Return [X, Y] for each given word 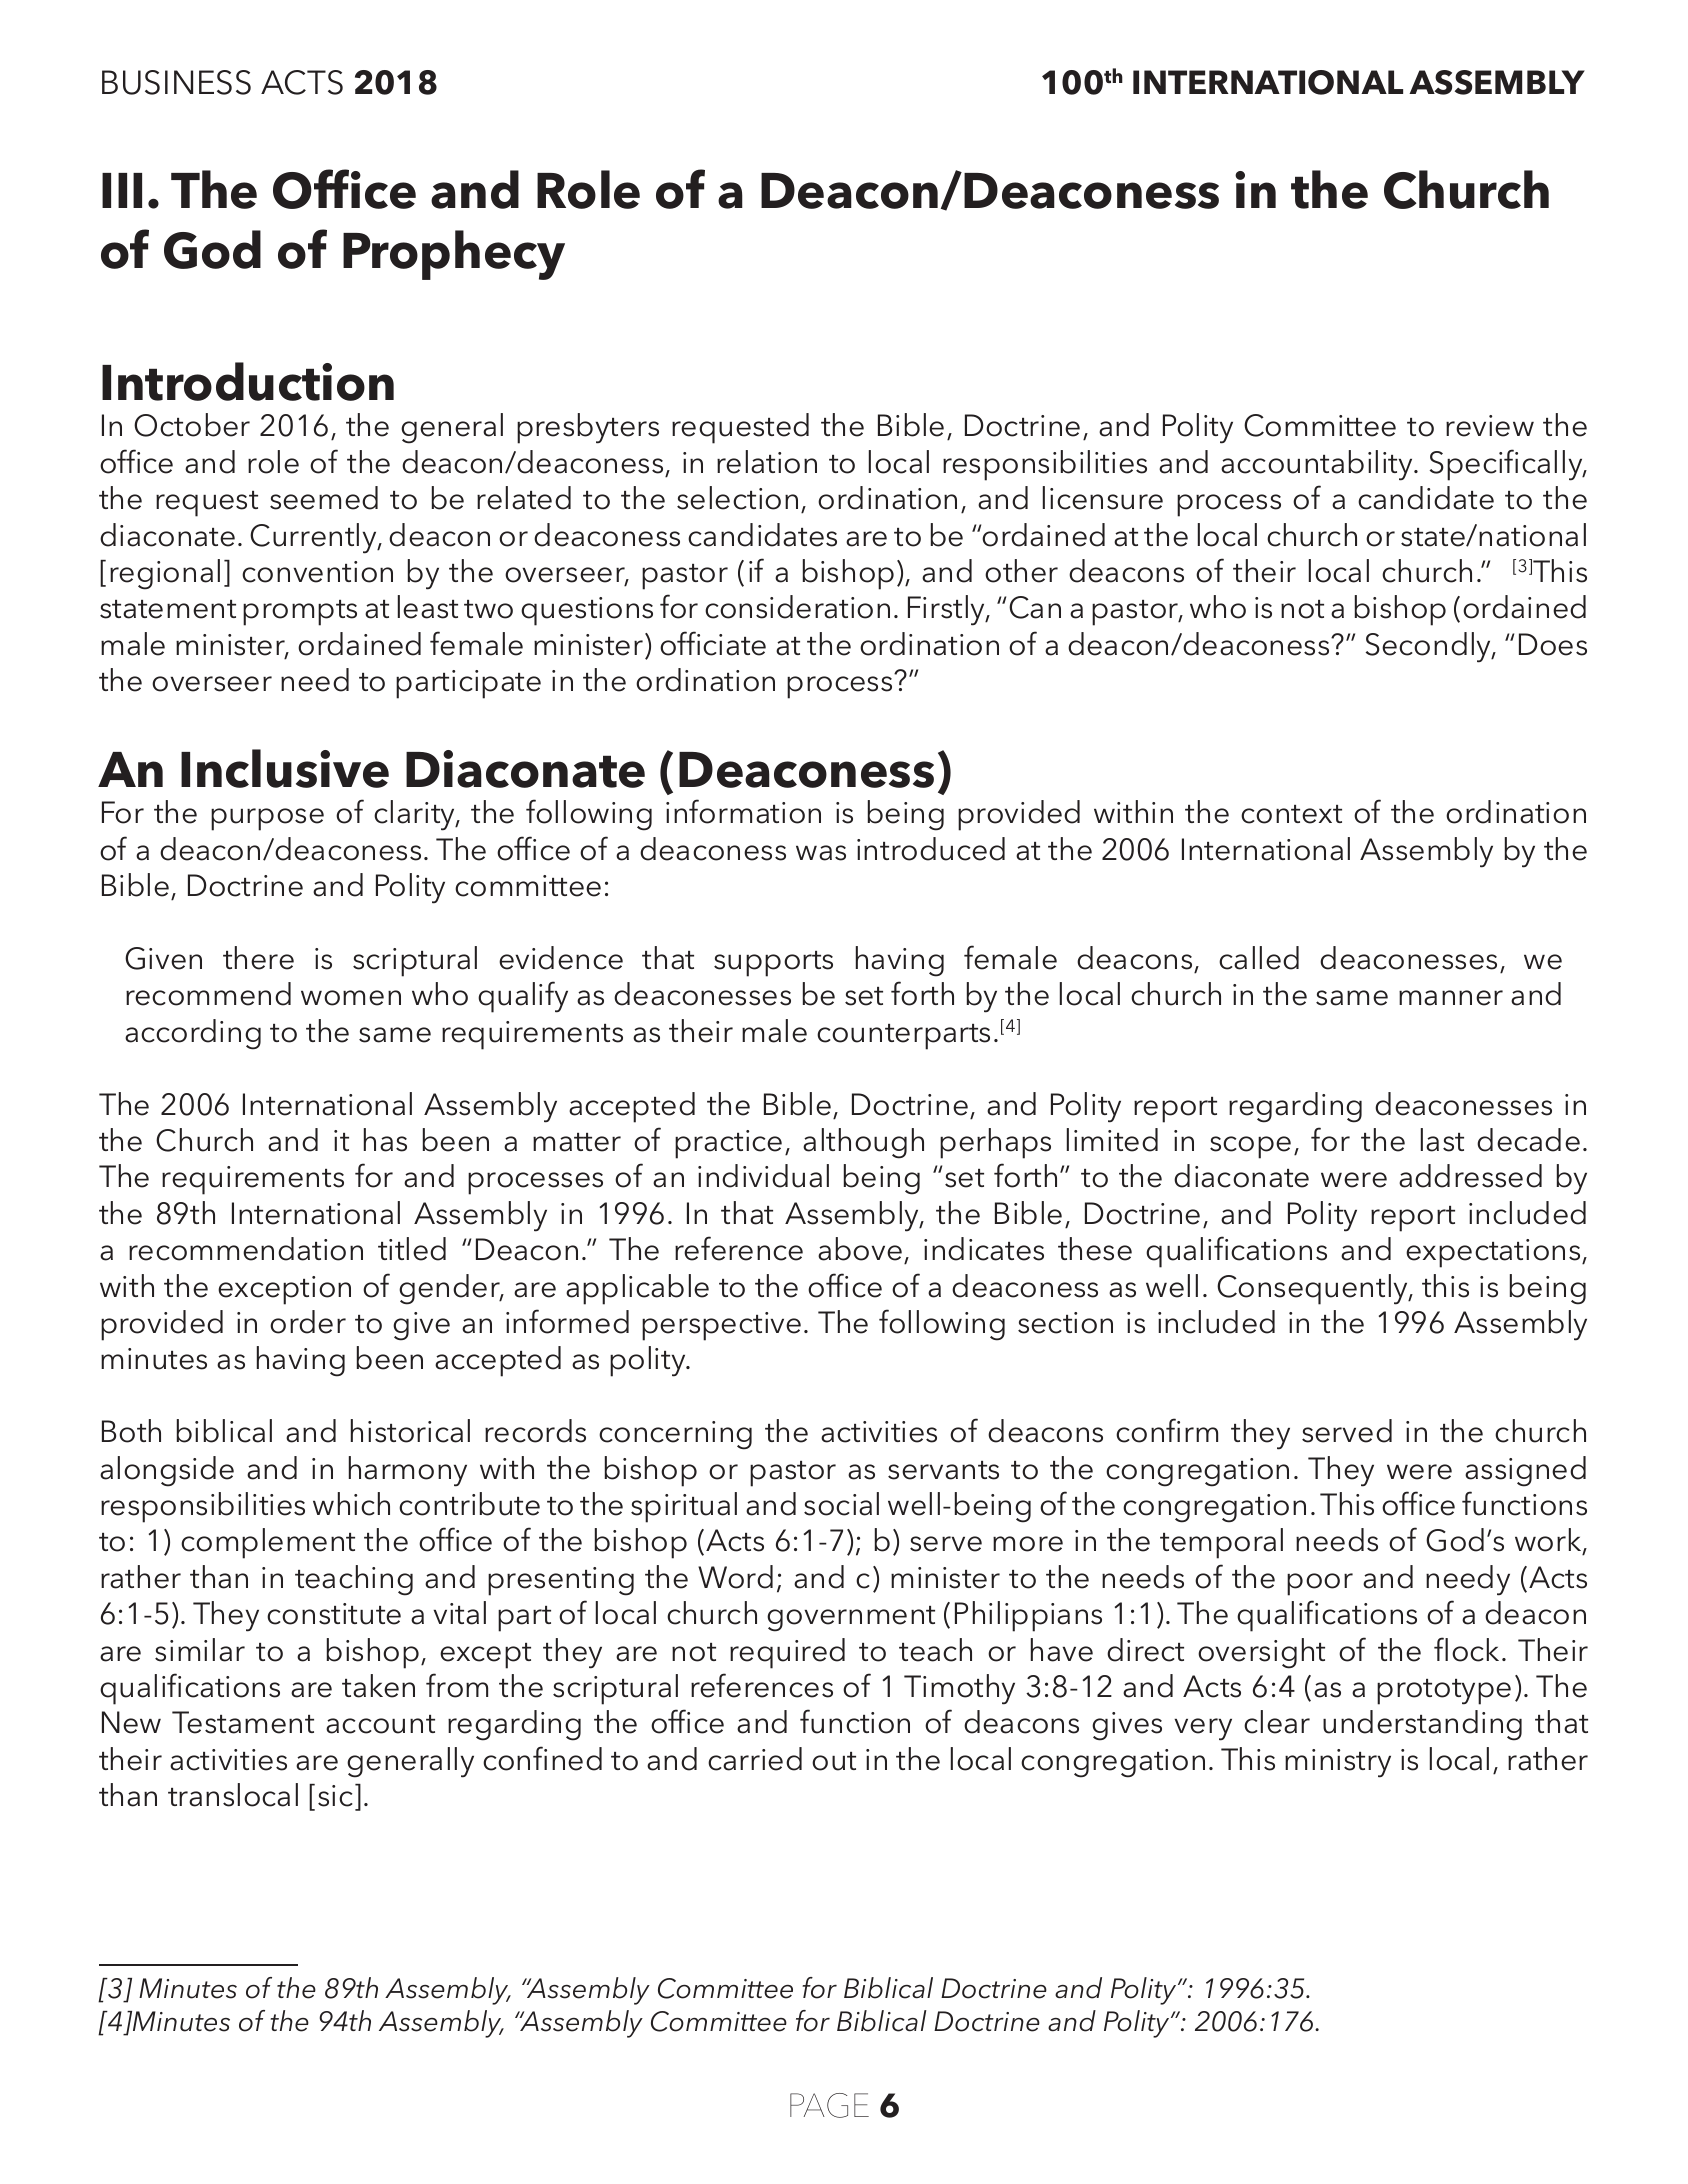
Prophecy [454, 255]
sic [337, 1797]
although [863, 1143]
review [1490, 426]
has [385, 1140]
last [1442, 1140]
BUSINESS [176, 82]
